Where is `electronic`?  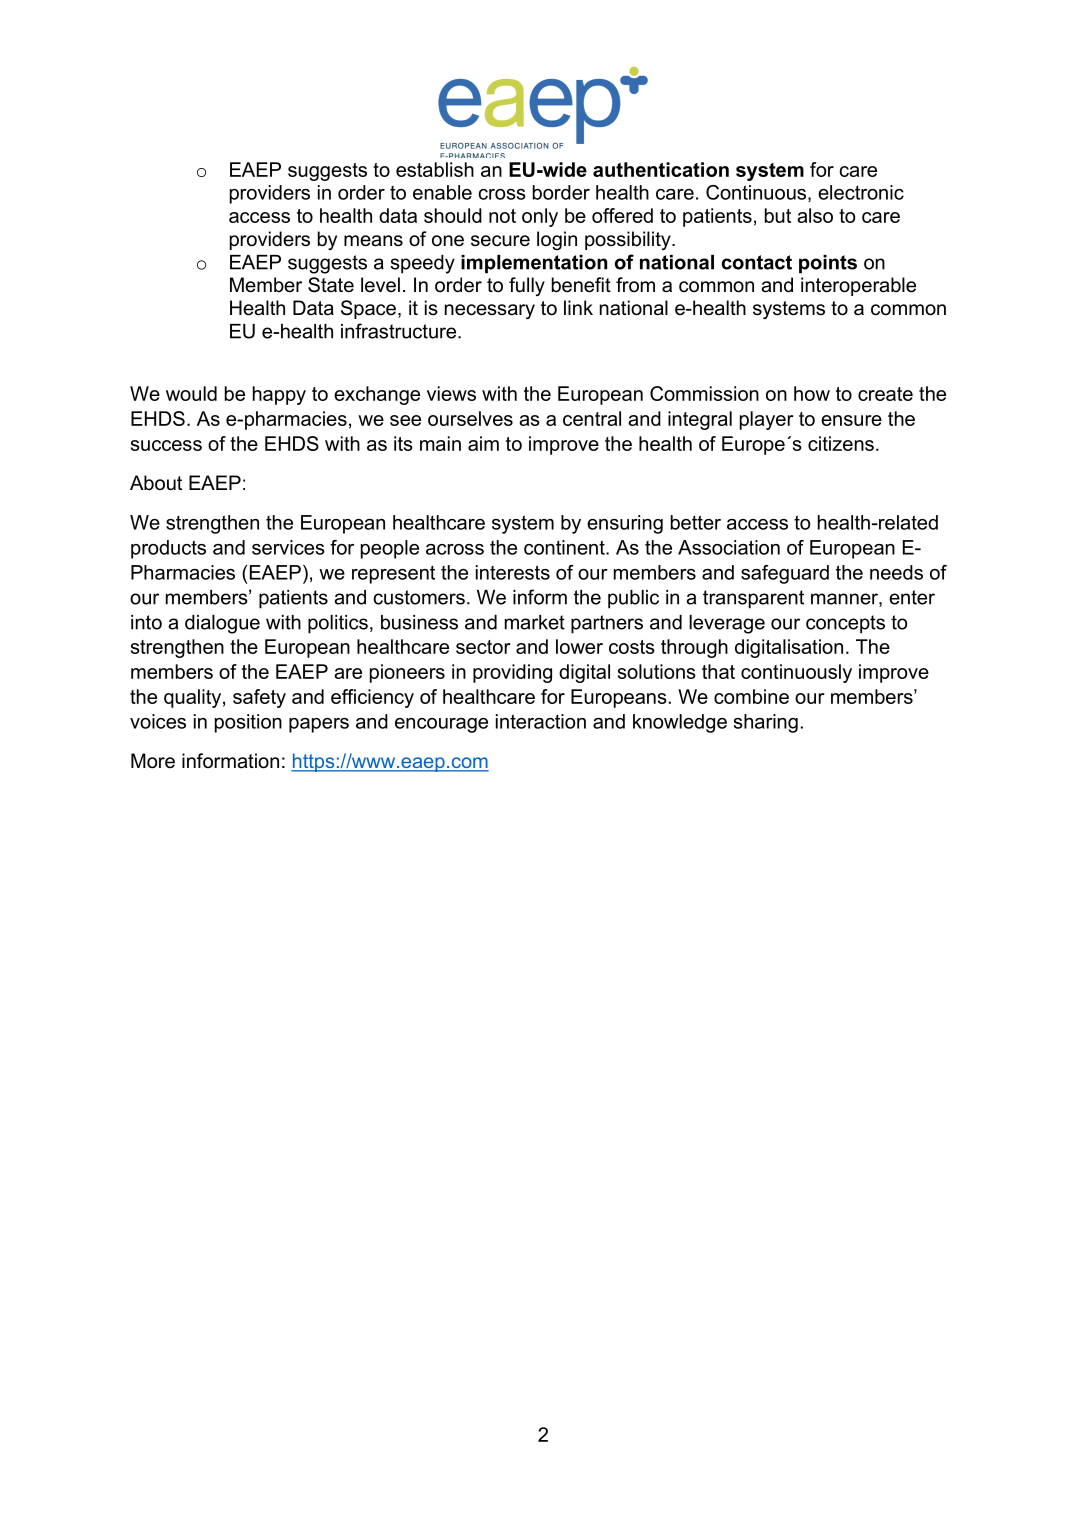 electronic is located at coordinates (861, 192).
